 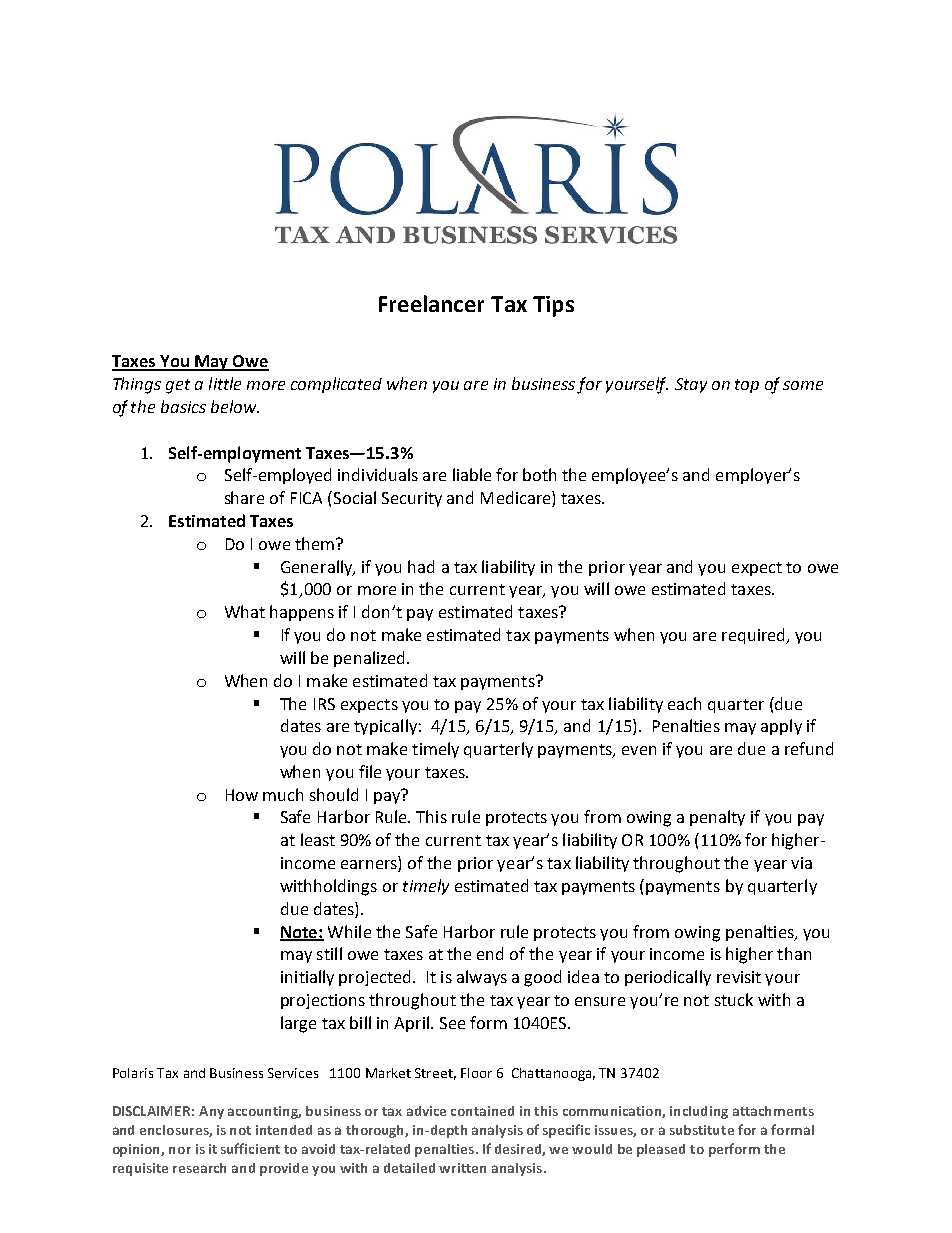 I want to click on least, so click(x=318, y=839).
